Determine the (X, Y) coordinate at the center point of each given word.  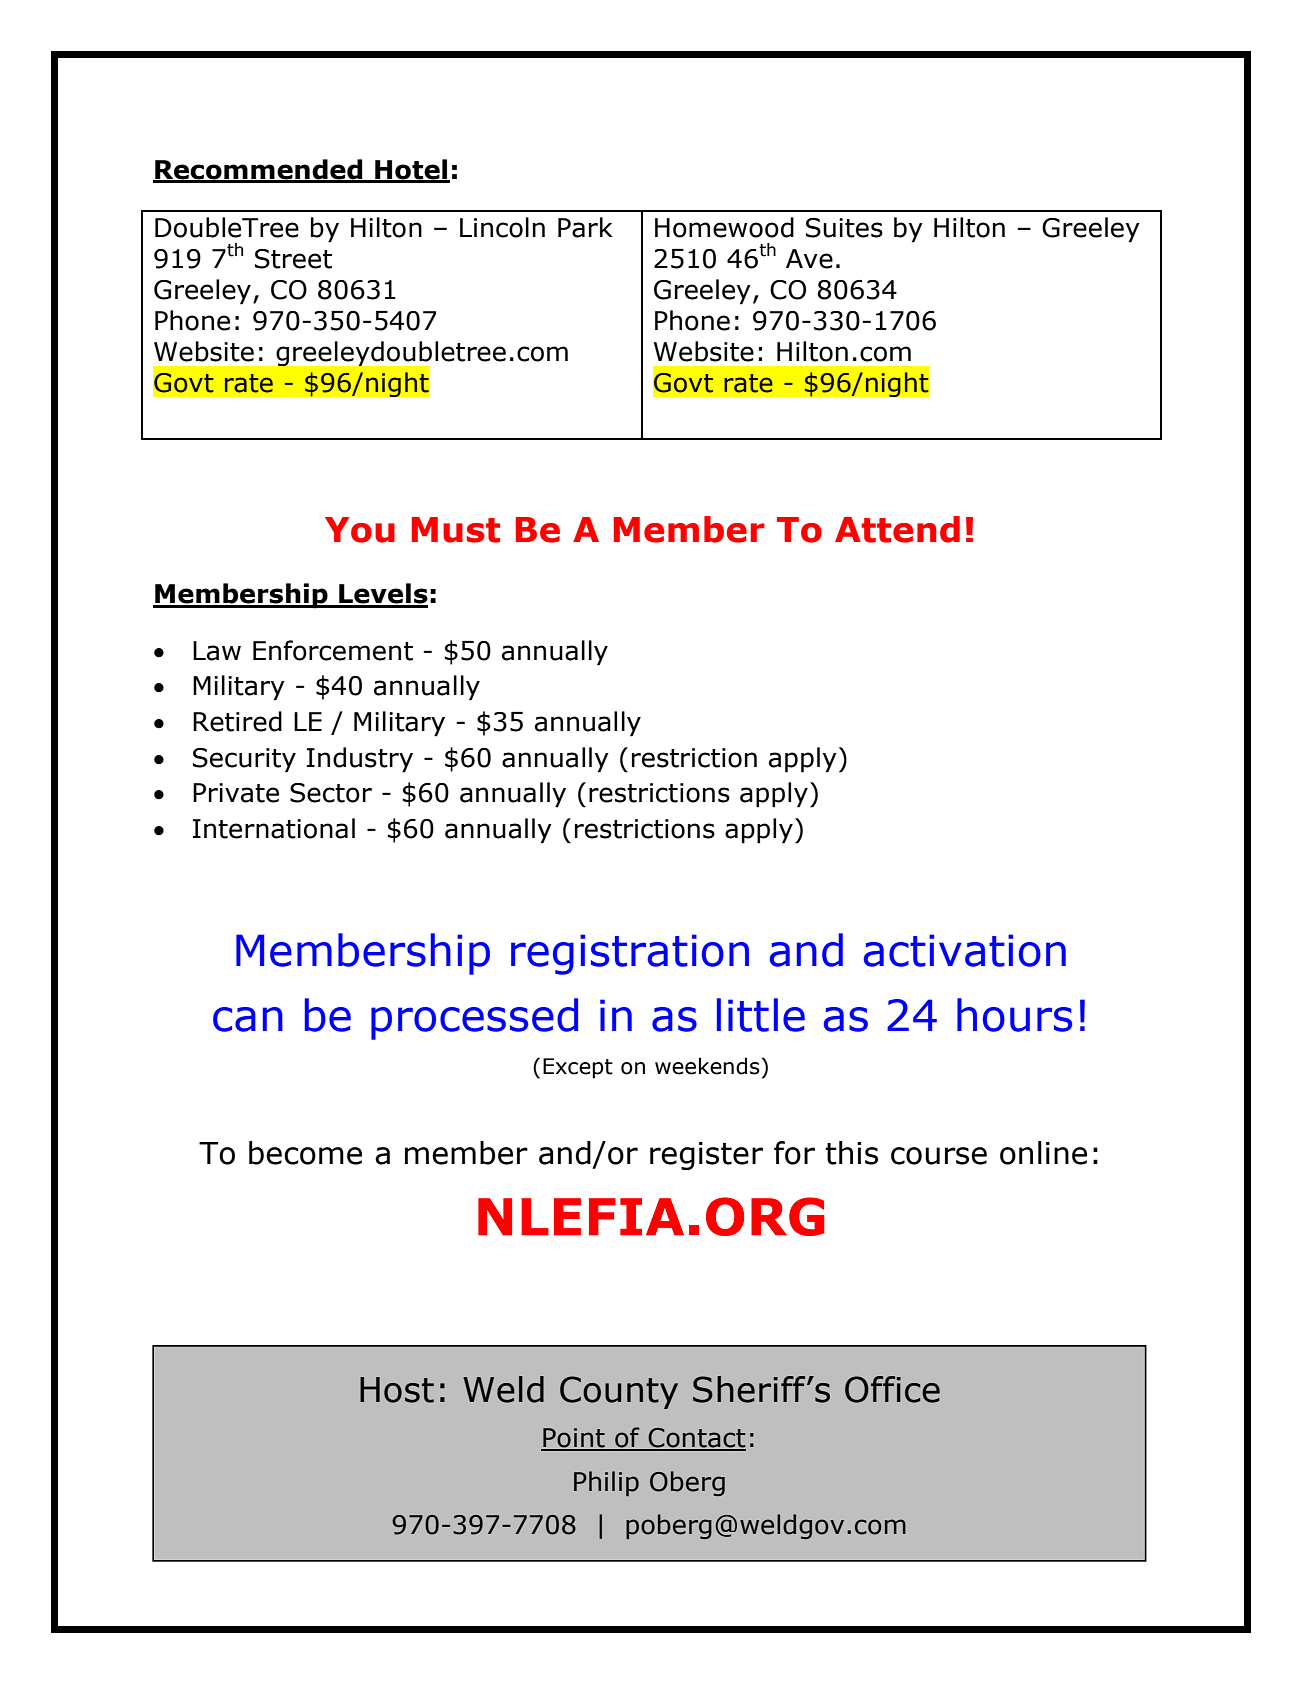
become (305, 1153)
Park (585, 227)
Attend (897, 529)
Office (892, 1389)
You (360, 530)
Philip (606, 1483)
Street (293, 259)
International (274, 828)
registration (630, 954)
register (706, 1156)
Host (397, 1390)
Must (456, 530)
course (939, 1156)
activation (965, 950)
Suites (844, 228)
